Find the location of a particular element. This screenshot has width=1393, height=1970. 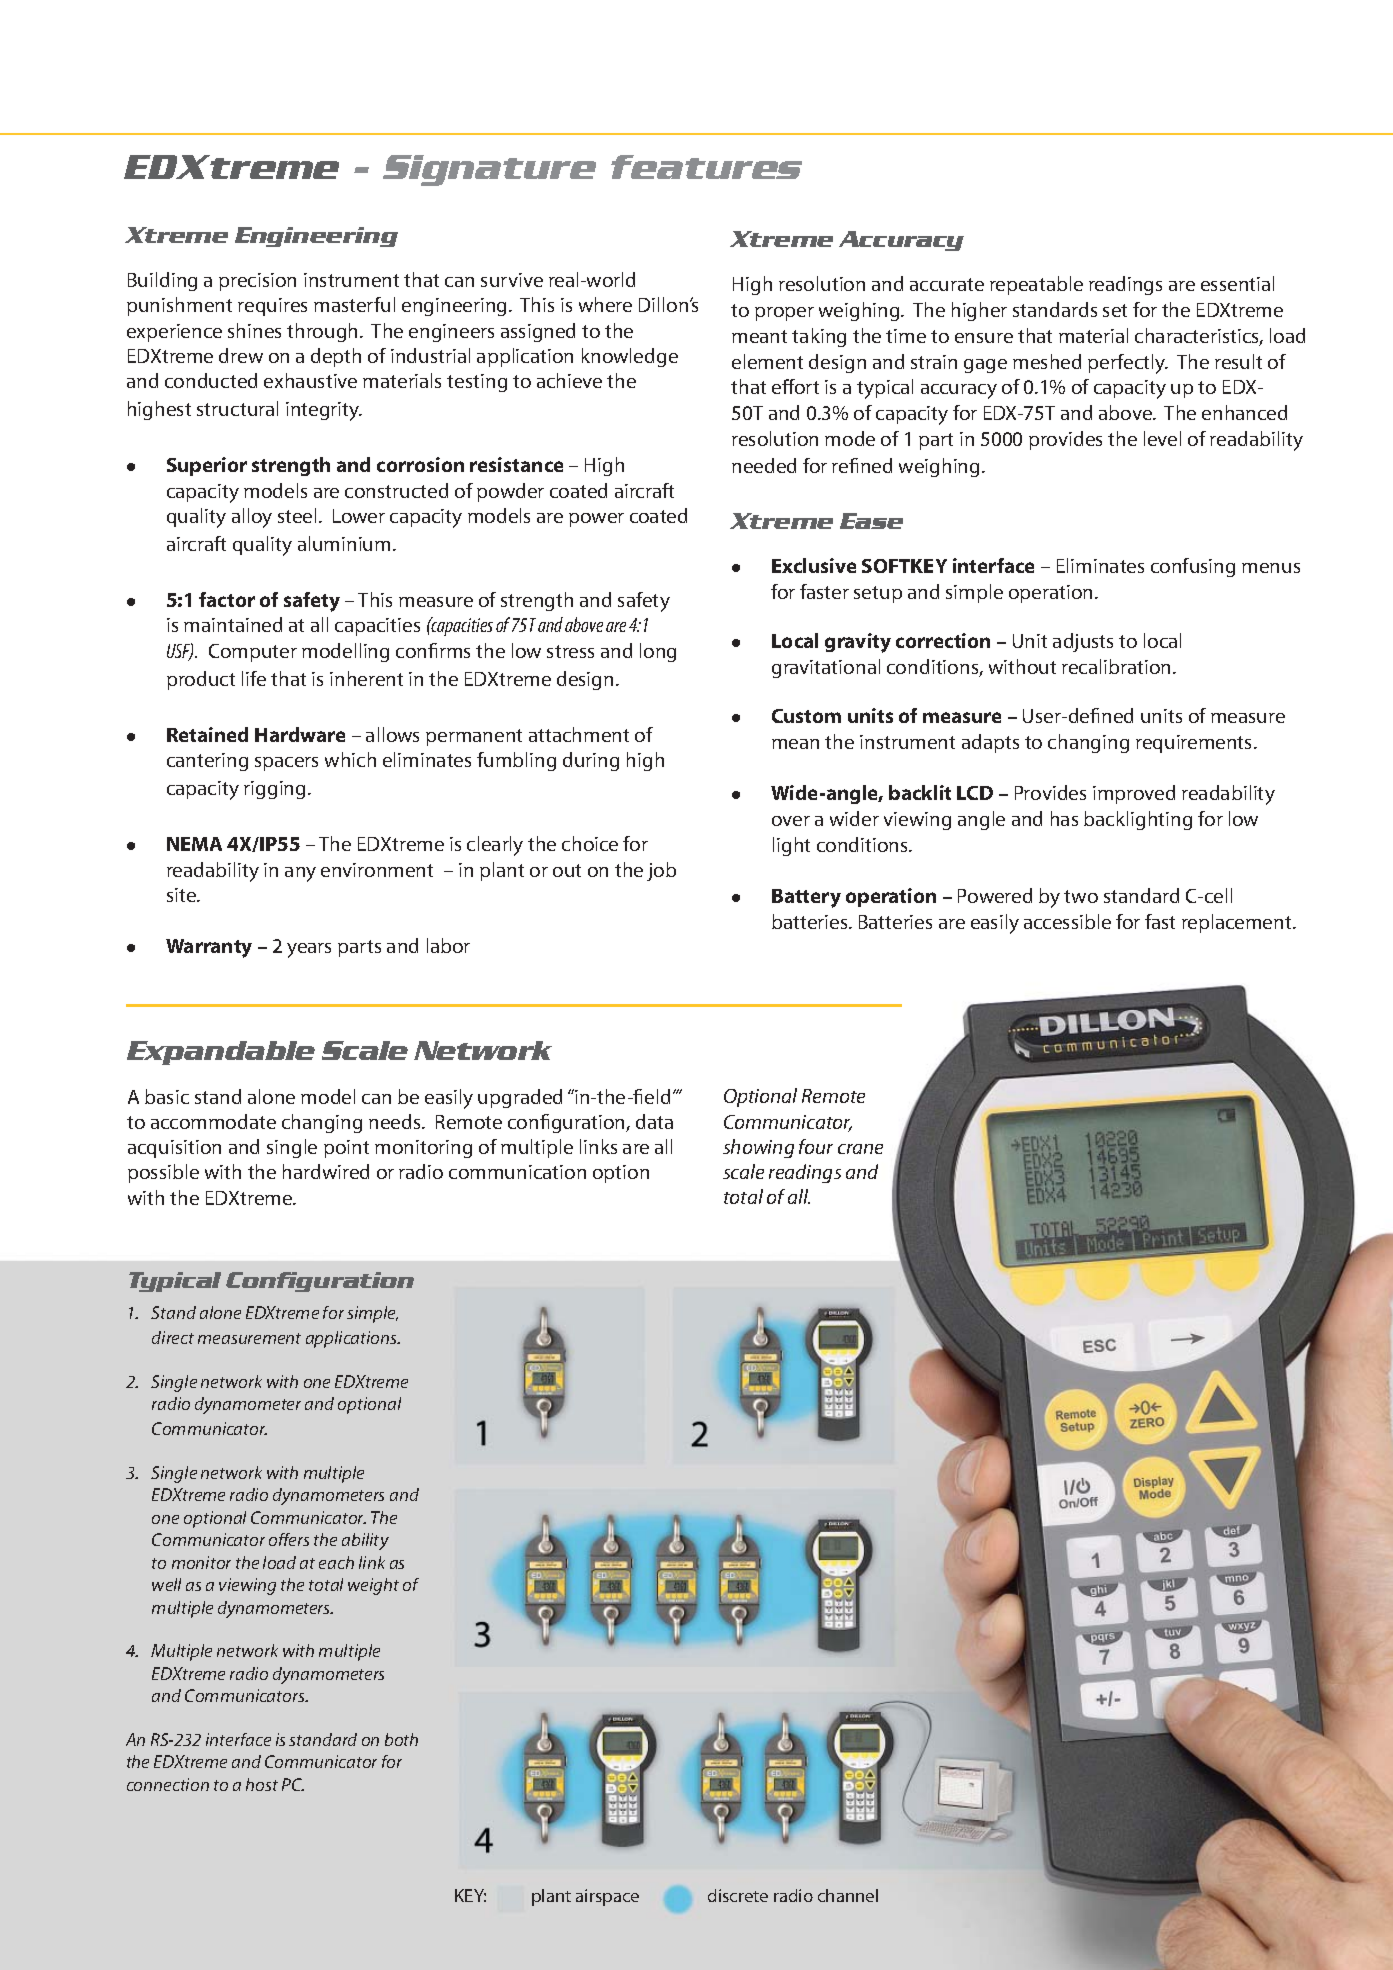

essential is located at coordinates (1237, 283).
